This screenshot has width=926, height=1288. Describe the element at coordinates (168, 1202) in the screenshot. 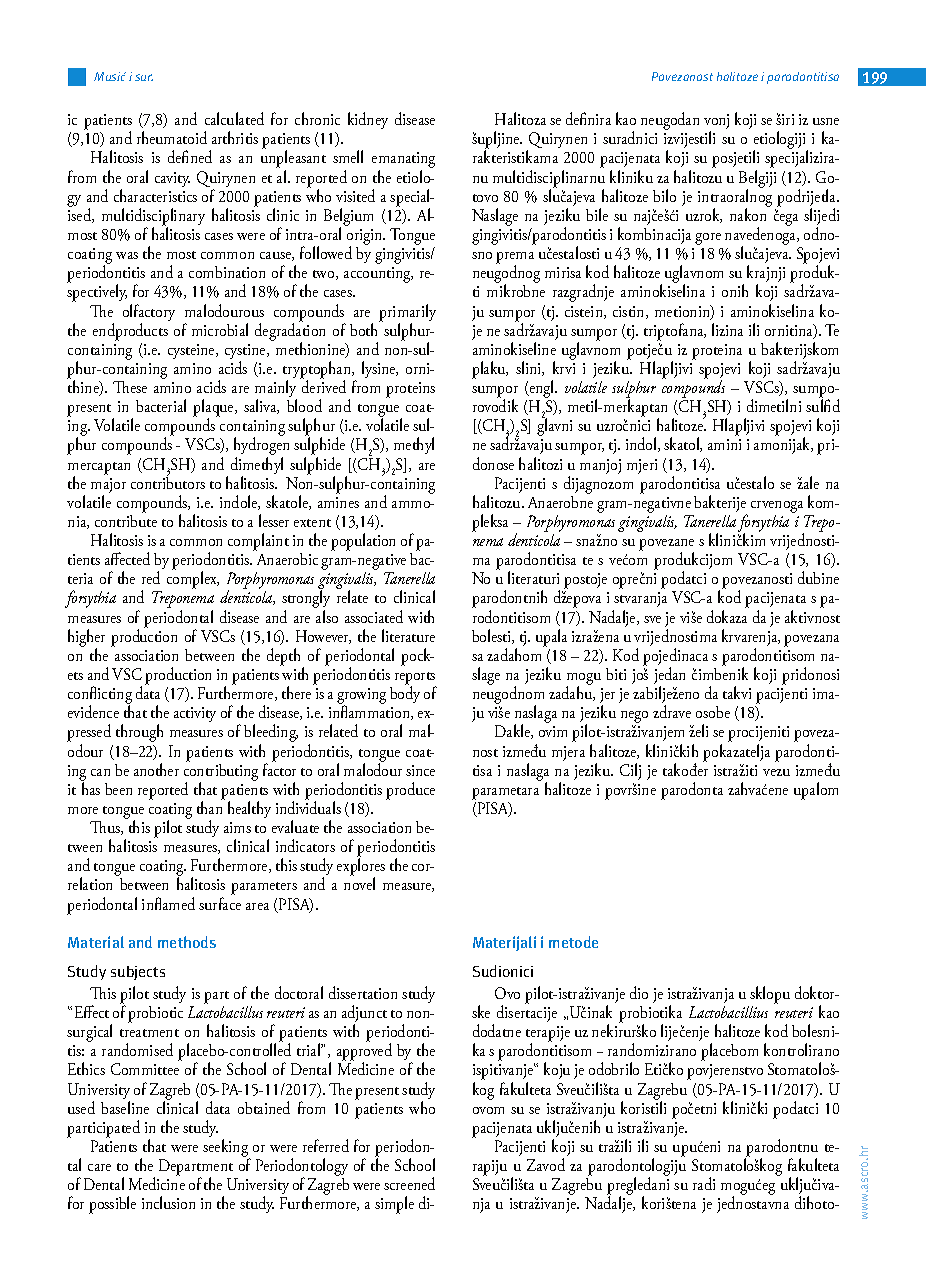

I see `inclusion` at that location.
